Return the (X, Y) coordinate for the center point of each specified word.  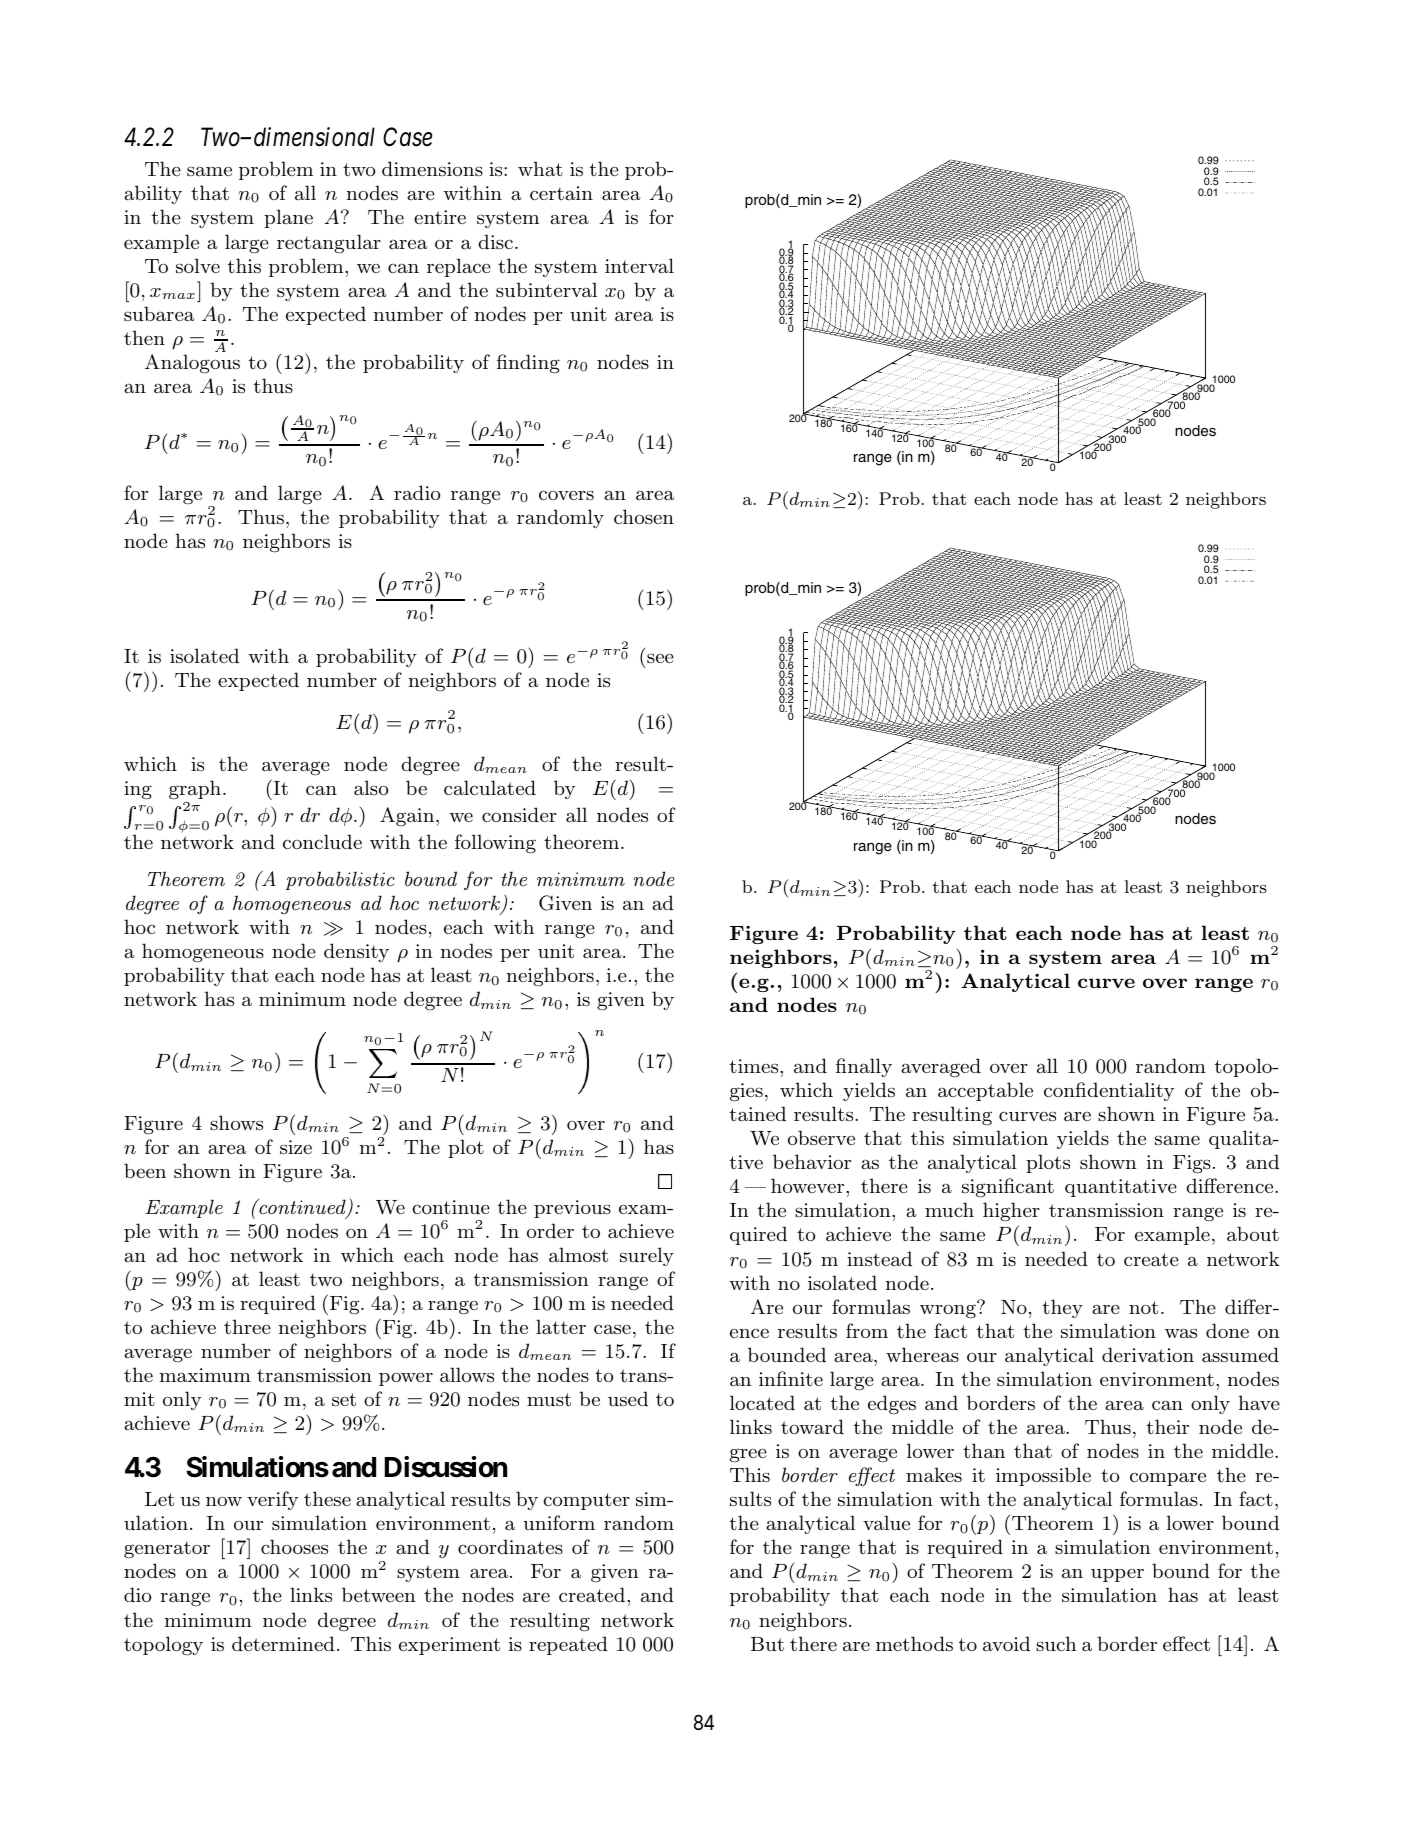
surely (647, 1256)
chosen (644, 516)
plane (288, 218)
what (540, 168)
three (247, 1327)
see (660, 658)
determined (283, 1644)
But (767, 1644)
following (495, 844)
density (356, 952)
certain (561, 193)
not (1143, 1307)
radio (417, 492)
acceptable (985, 1091)
